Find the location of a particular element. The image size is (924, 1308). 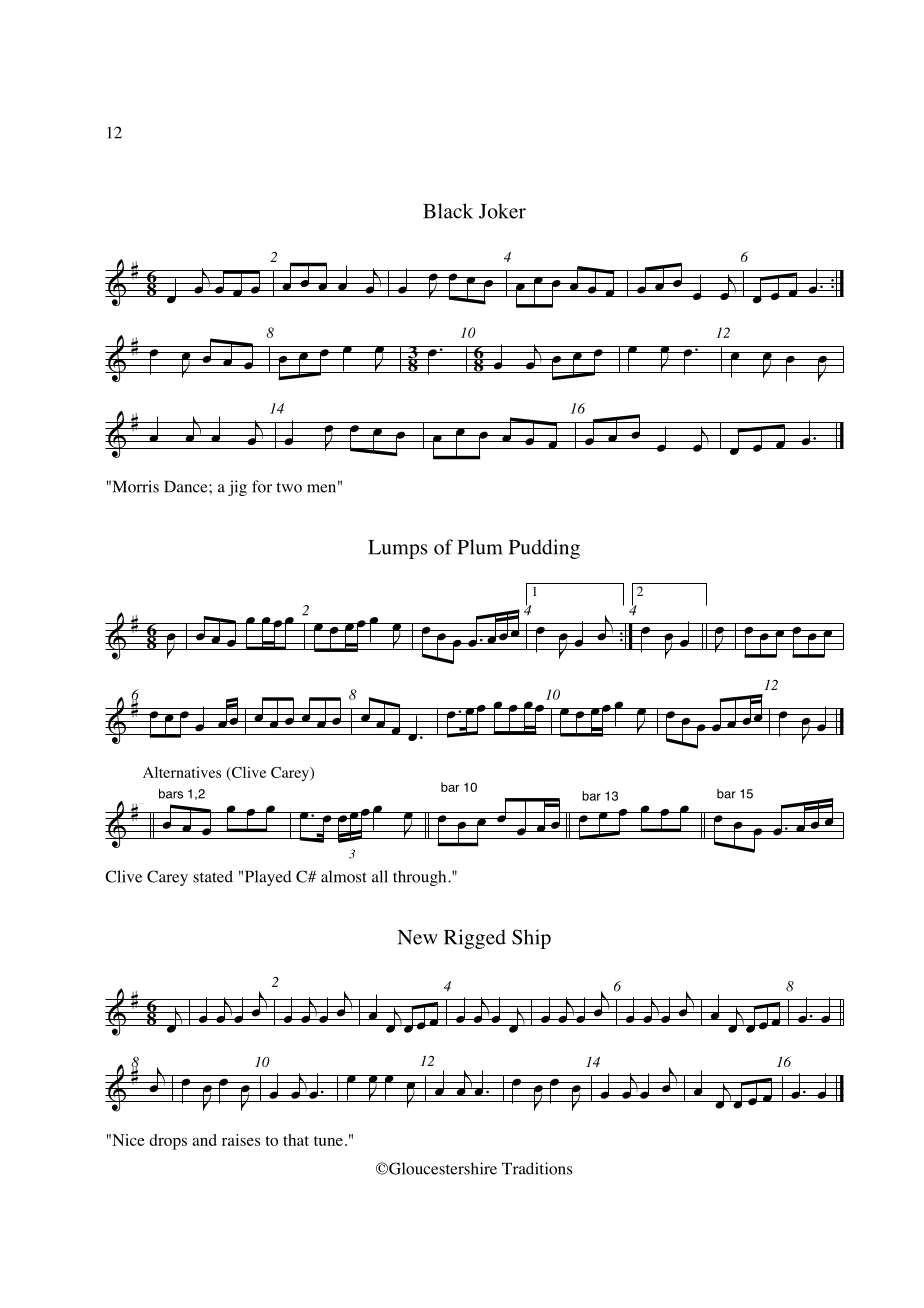

Dance is located at coordinates (187, 486).
